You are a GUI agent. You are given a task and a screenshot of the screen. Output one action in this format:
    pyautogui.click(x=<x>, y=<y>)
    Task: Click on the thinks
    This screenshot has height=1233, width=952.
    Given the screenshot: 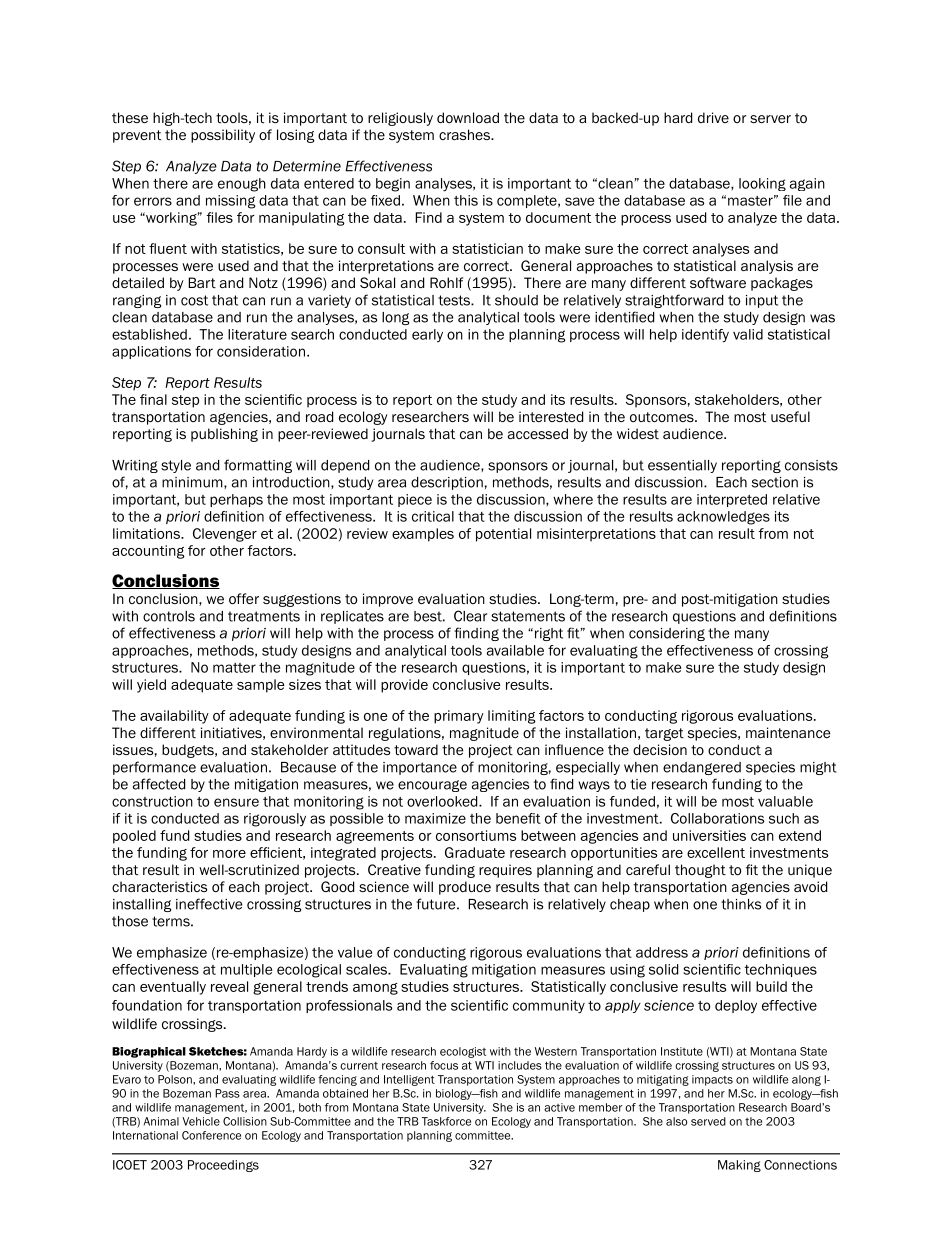 What is the action you would take?
    pyautogui.click(x=741, y=904)
